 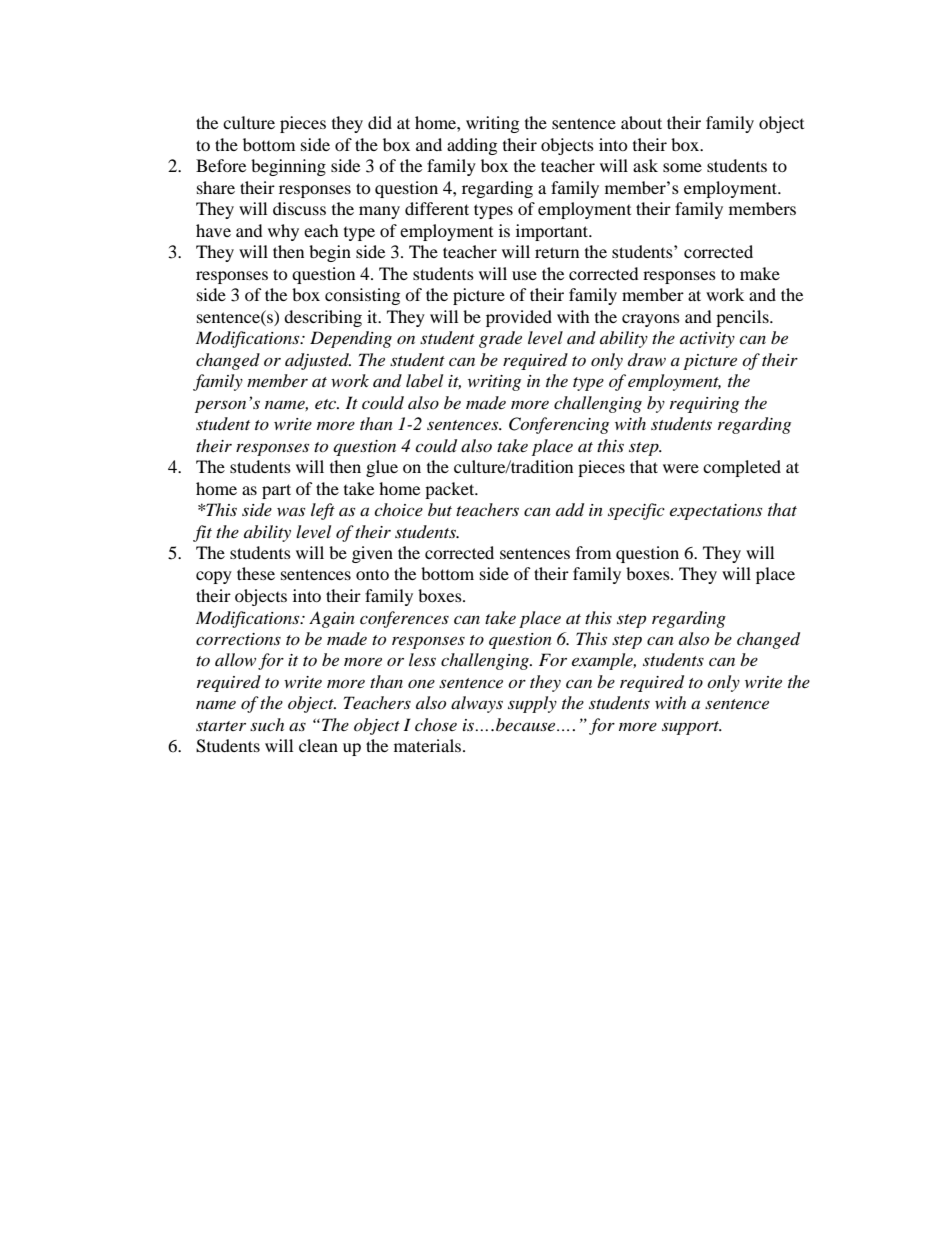 What do you see at coordinates (221, 165) in the screenshot?
I see `Before` at bounding box center [221, 165].
